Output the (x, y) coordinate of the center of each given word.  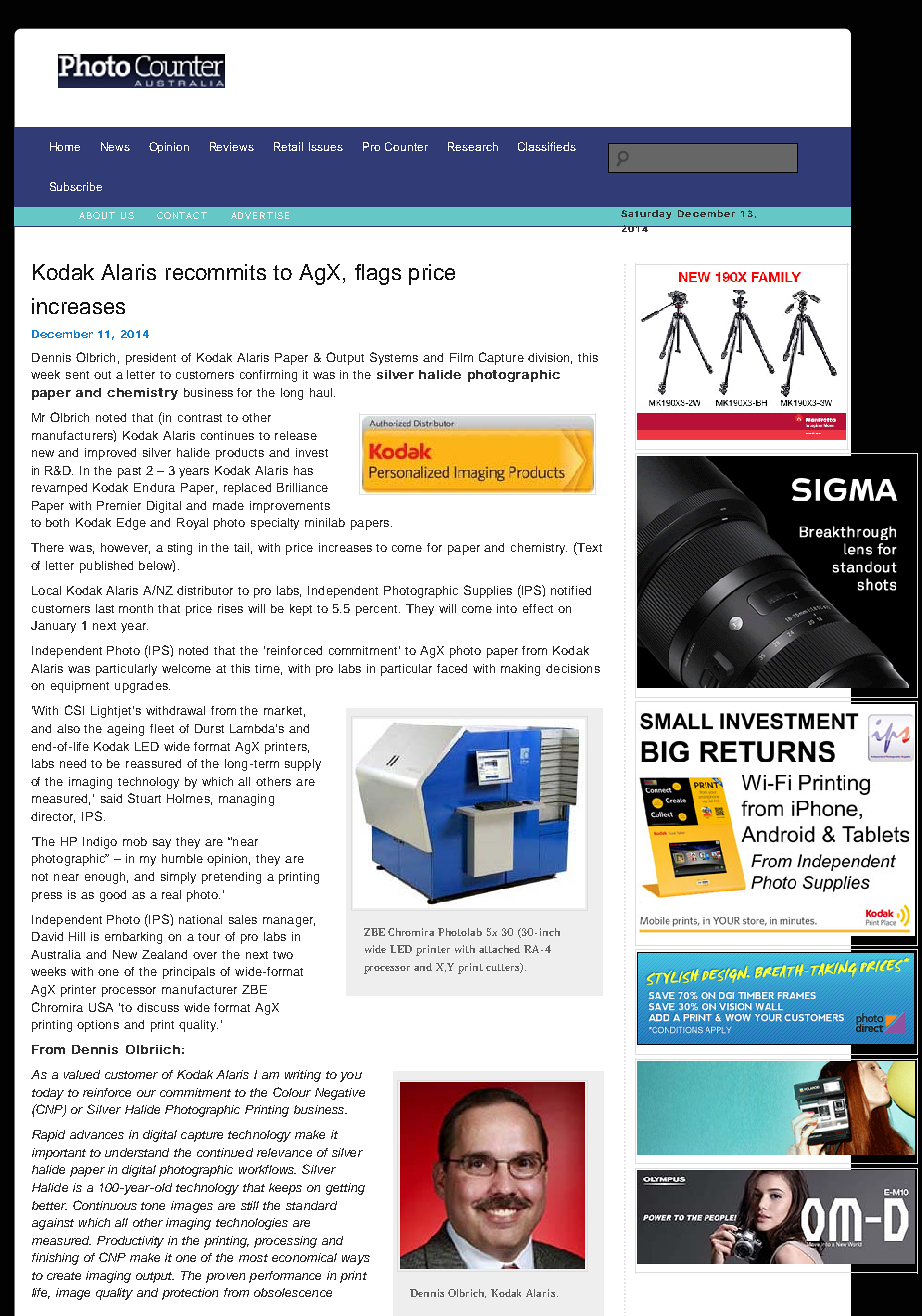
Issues (326, 146)
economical (304, 1257)
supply (303, 765)
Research (473, 146)
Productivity (130, 1242)
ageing (125, 730)
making (520, 670)
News (115, 146)
